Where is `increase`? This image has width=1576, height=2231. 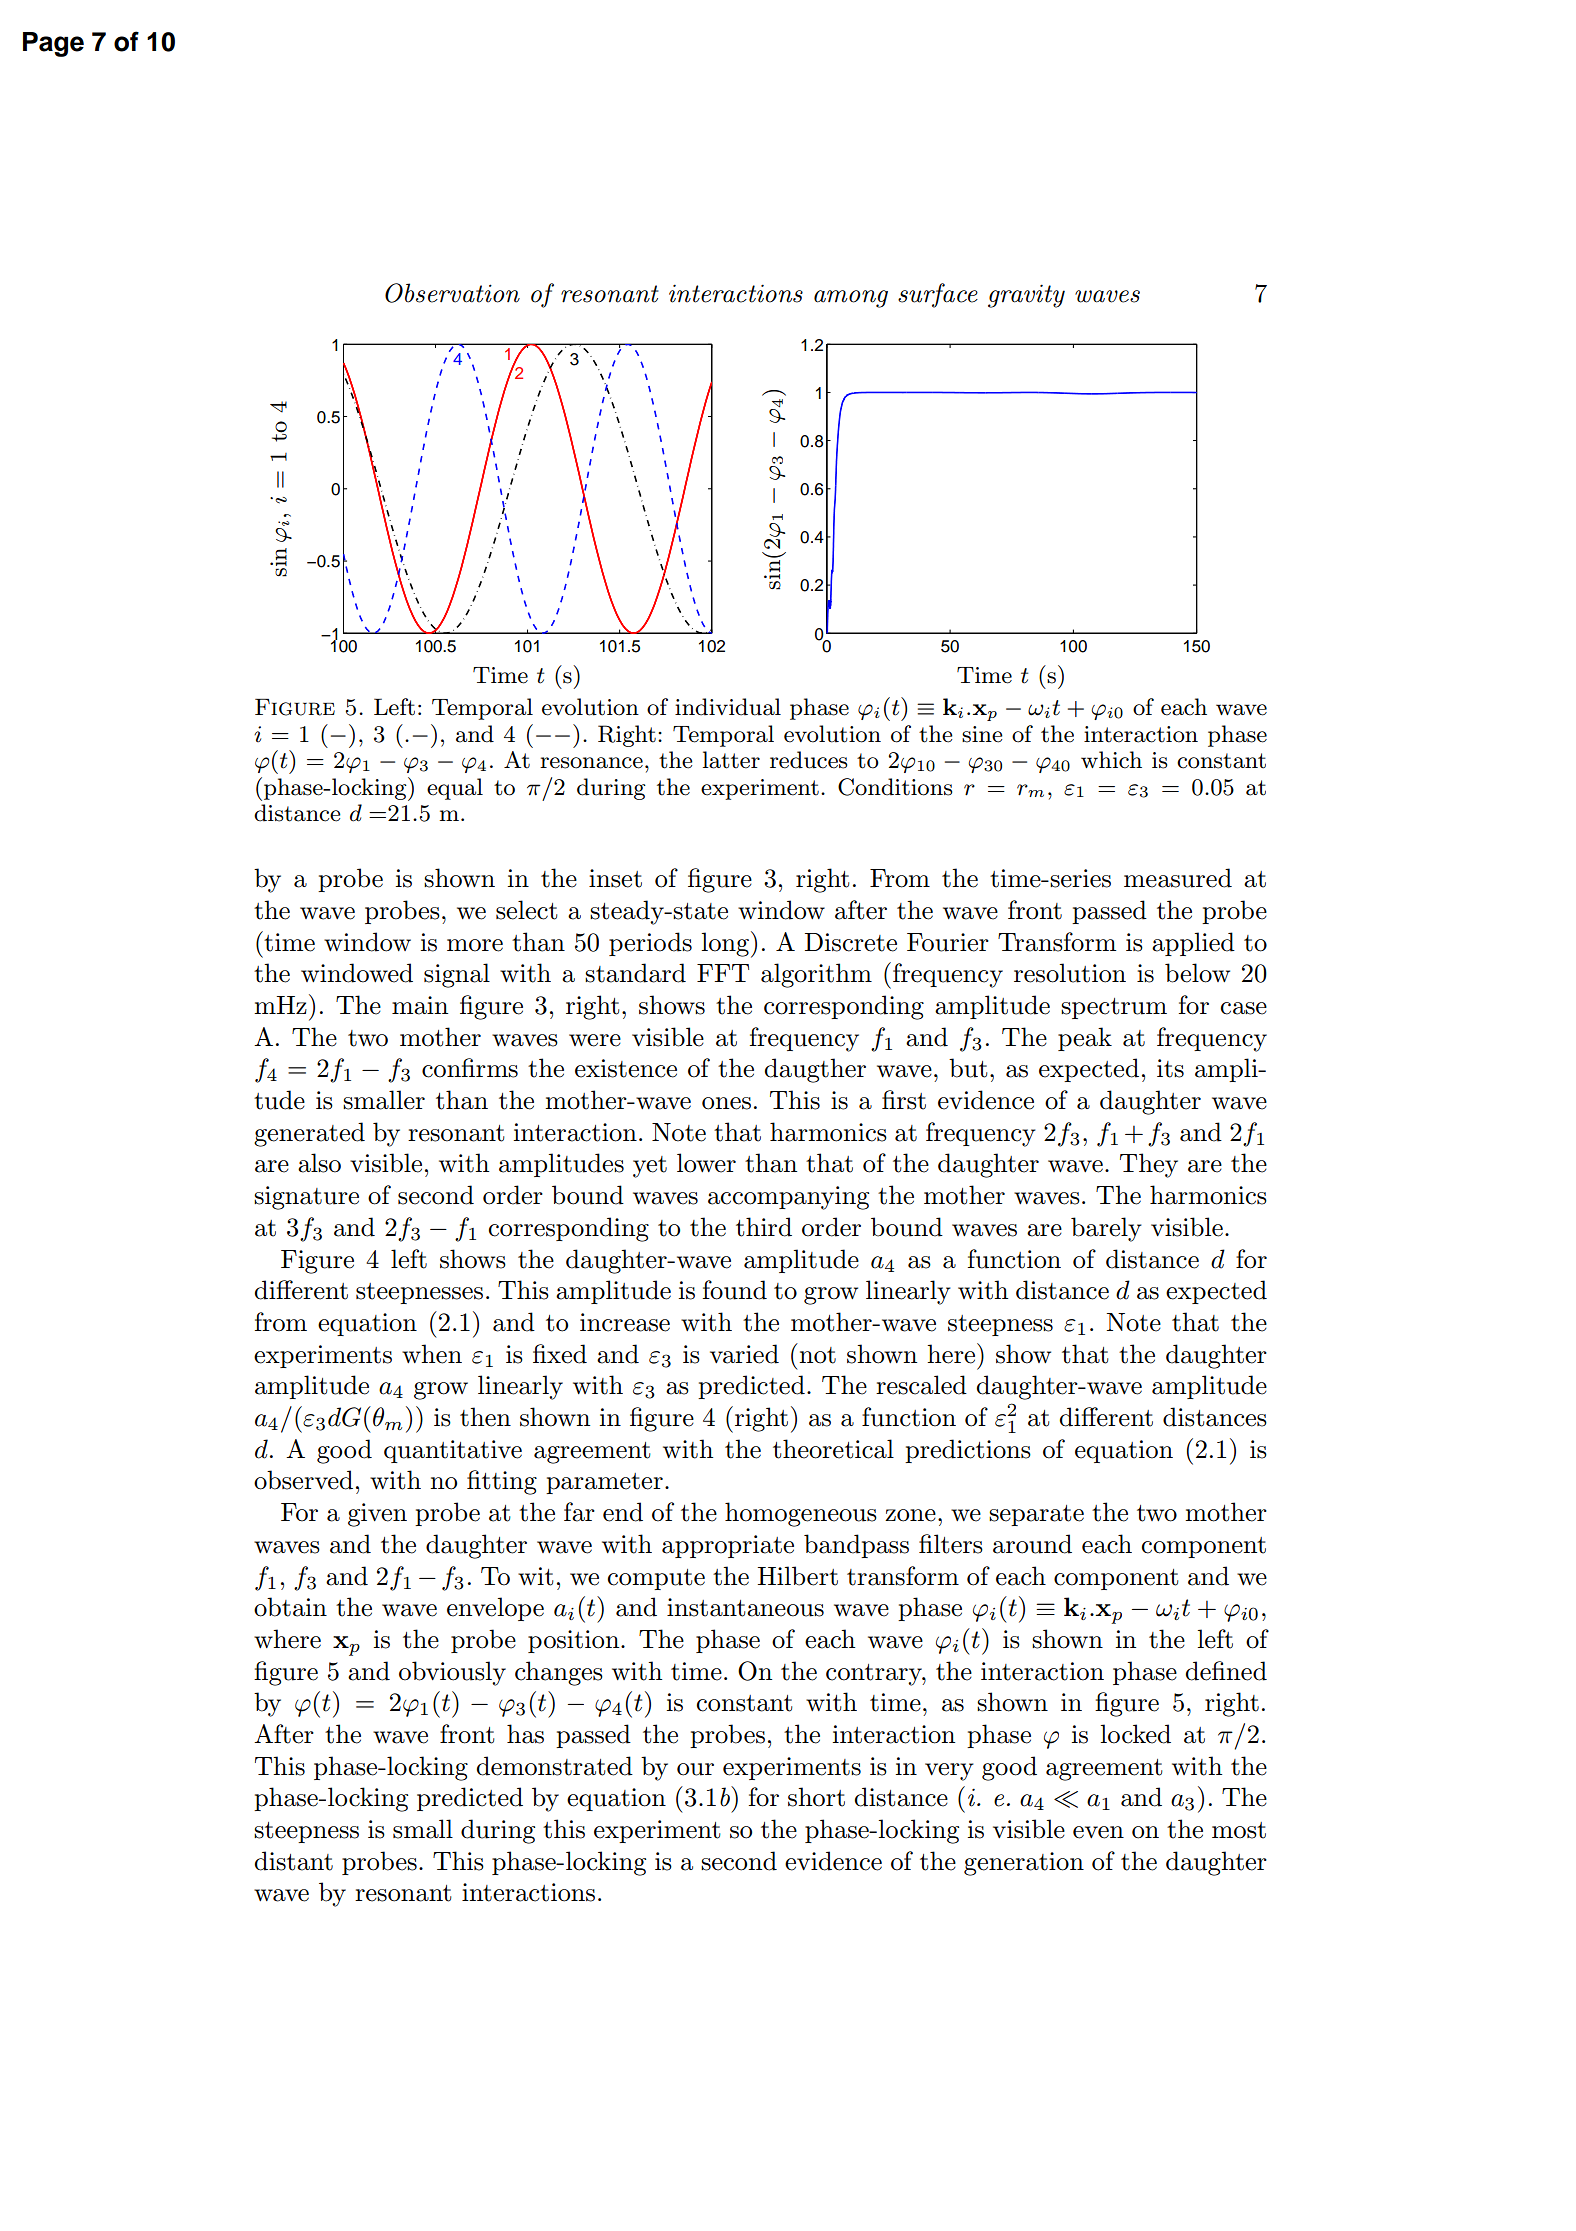 increase is located at coordinates (625, 1322).
